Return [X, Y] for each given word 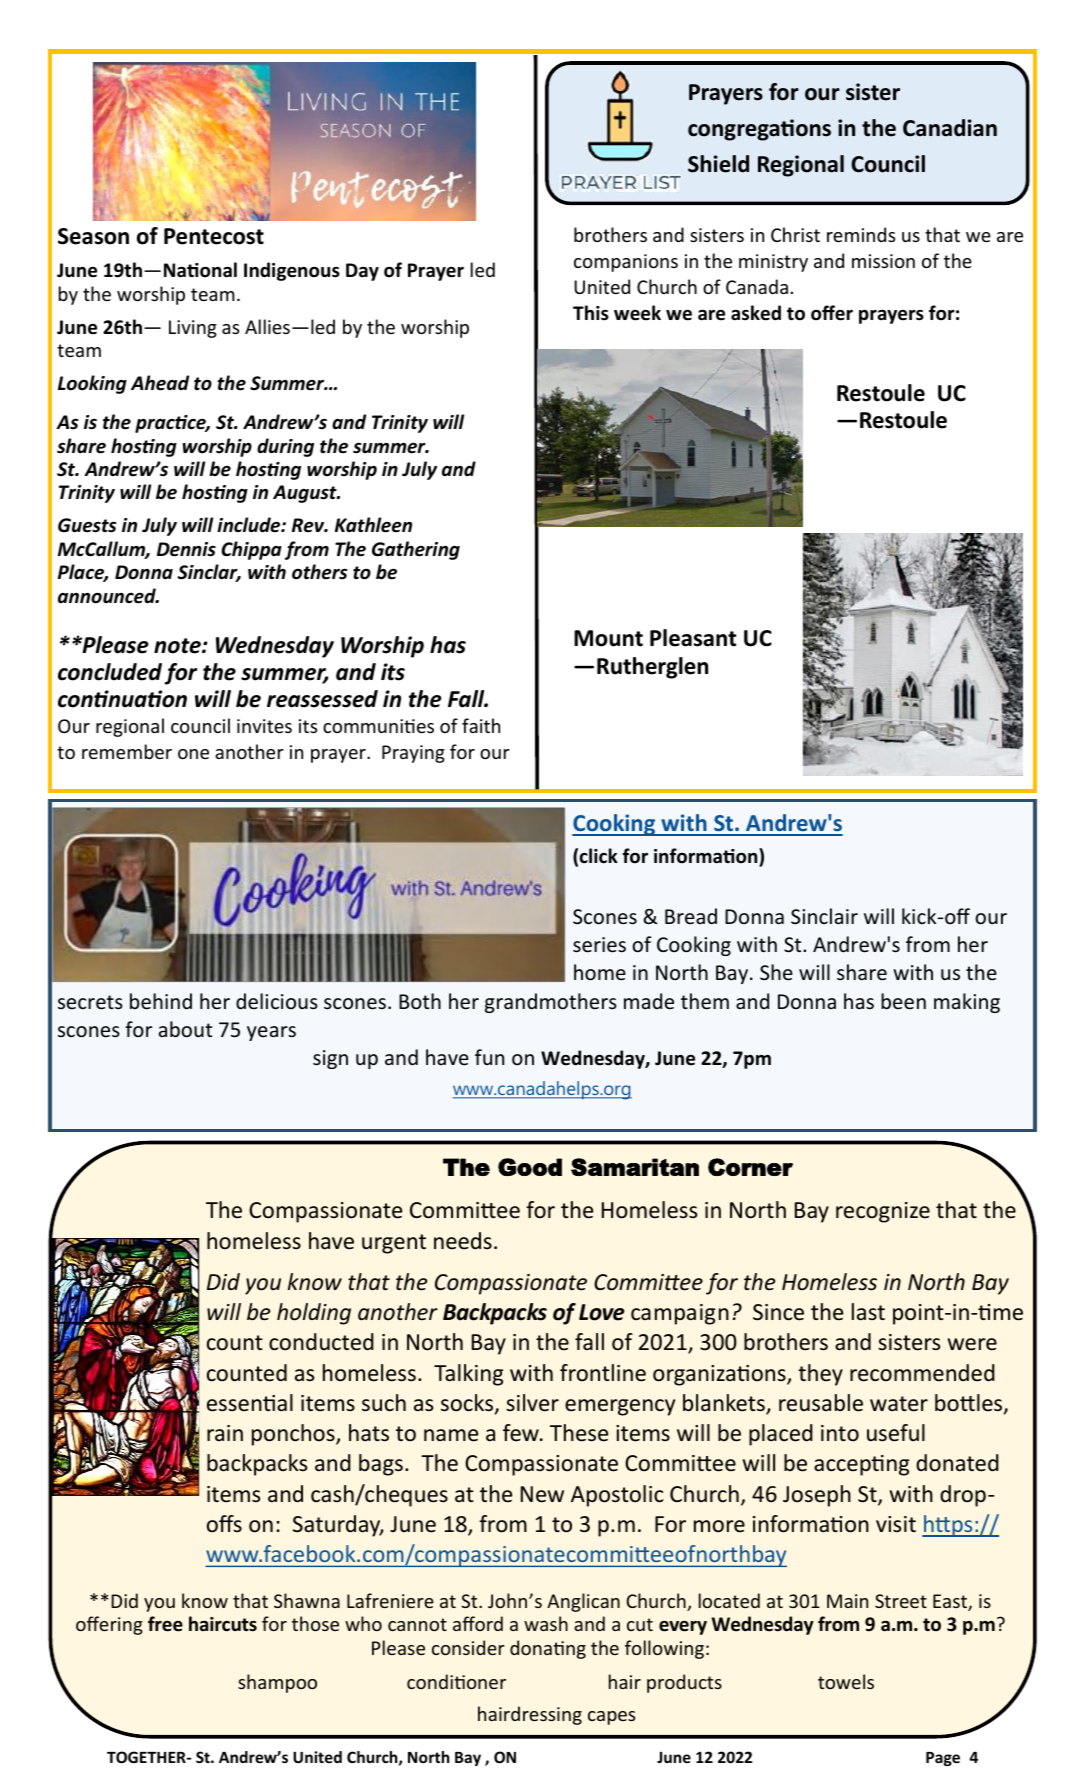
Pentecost [214, 236]
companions [626, 263]
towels [846, 1681]
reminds [861, 234]
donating [548, 1649]
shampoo [277, 1683]
